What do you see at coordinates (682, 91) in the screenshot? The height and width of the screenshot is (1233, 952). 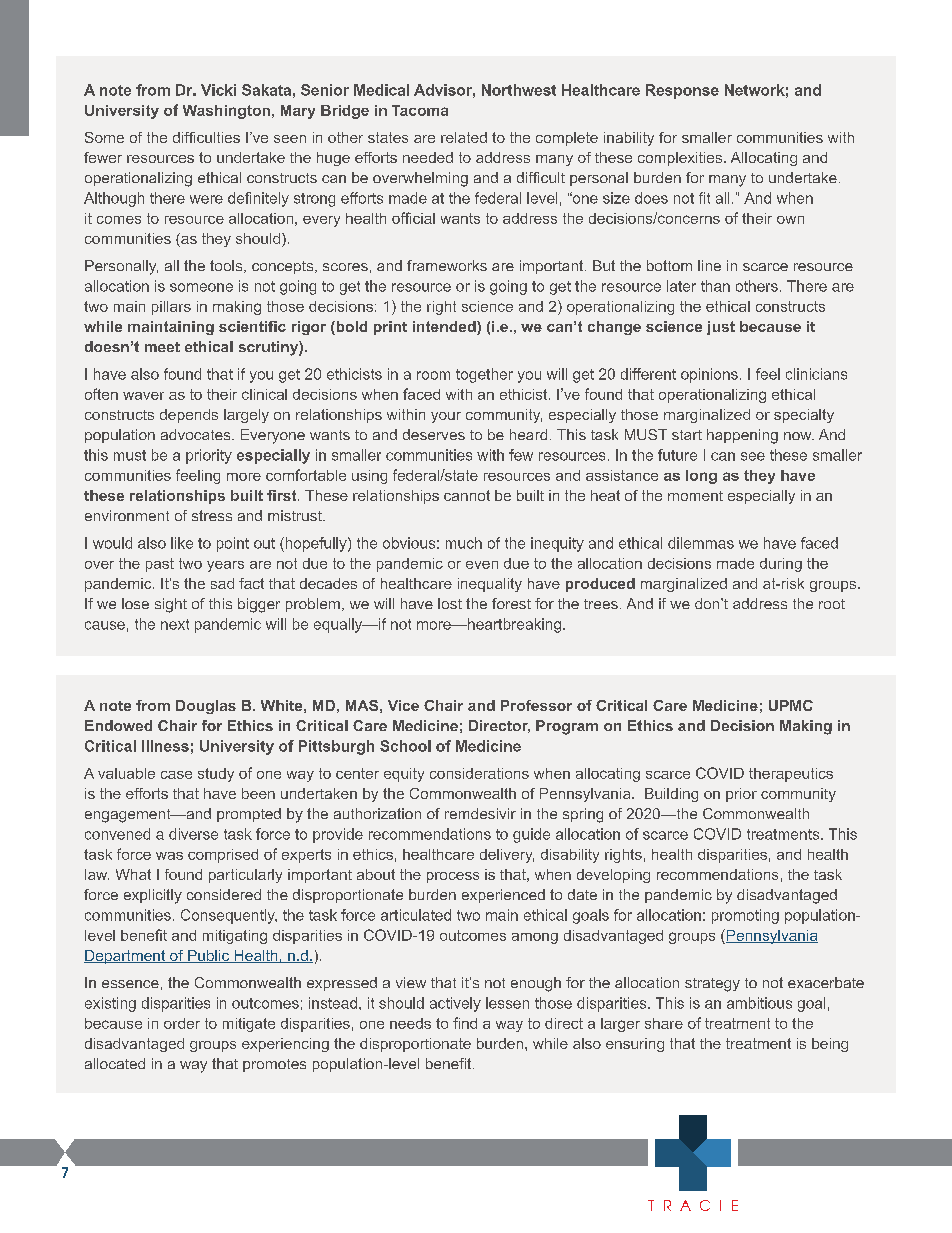 I see `Response` at bounding box center [682, 91].
